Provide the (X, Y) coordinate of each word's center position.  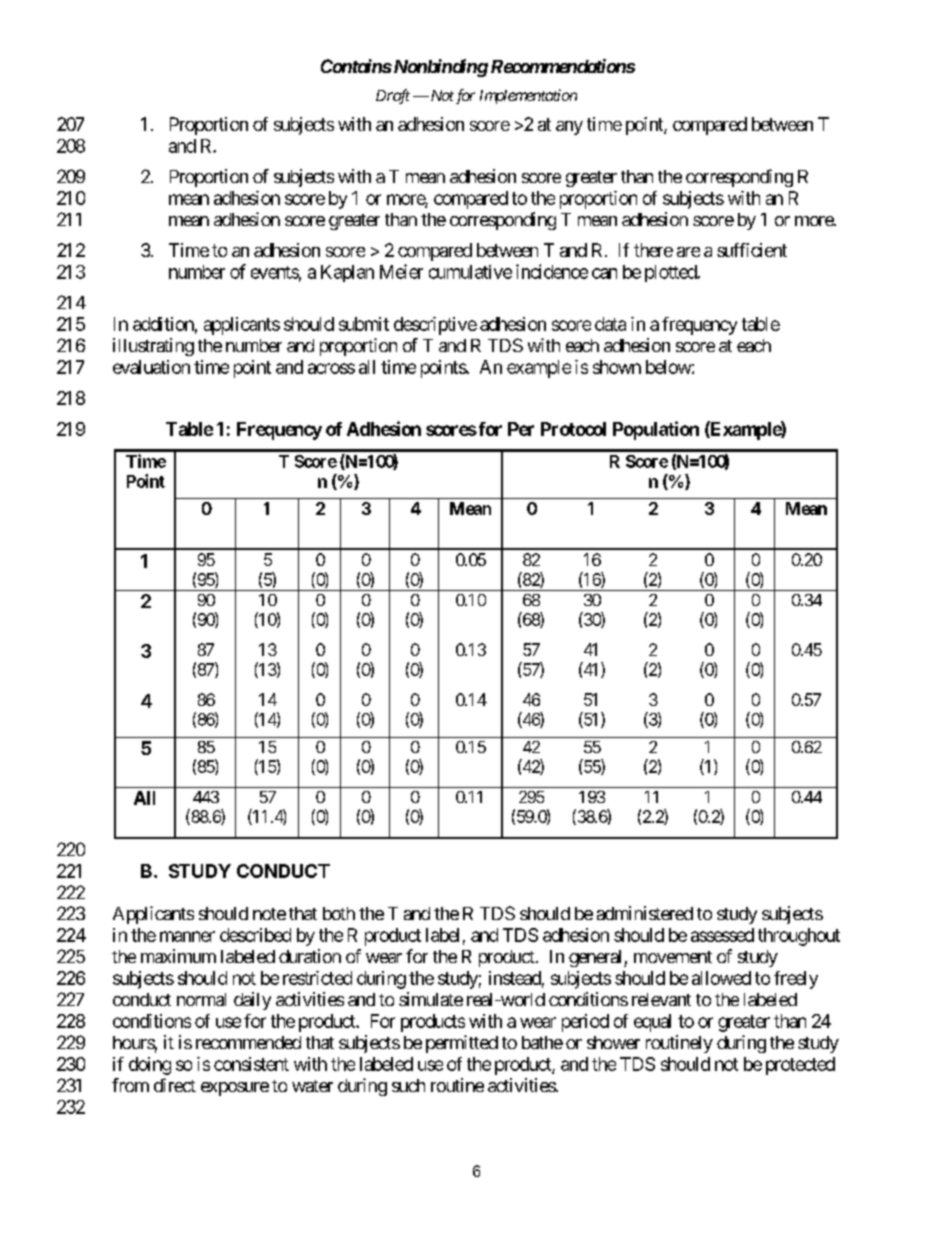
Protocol (573, 429)
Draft (393, 96)
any (569, 128)
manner (187, 936)
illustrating (153, 347)
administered (645, 913)
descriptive (435, 326)
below (668, 367)
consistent (251, 1064)
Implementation (528, 96)
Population (656, 430)
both (339, 913)
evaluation (151, 367)
